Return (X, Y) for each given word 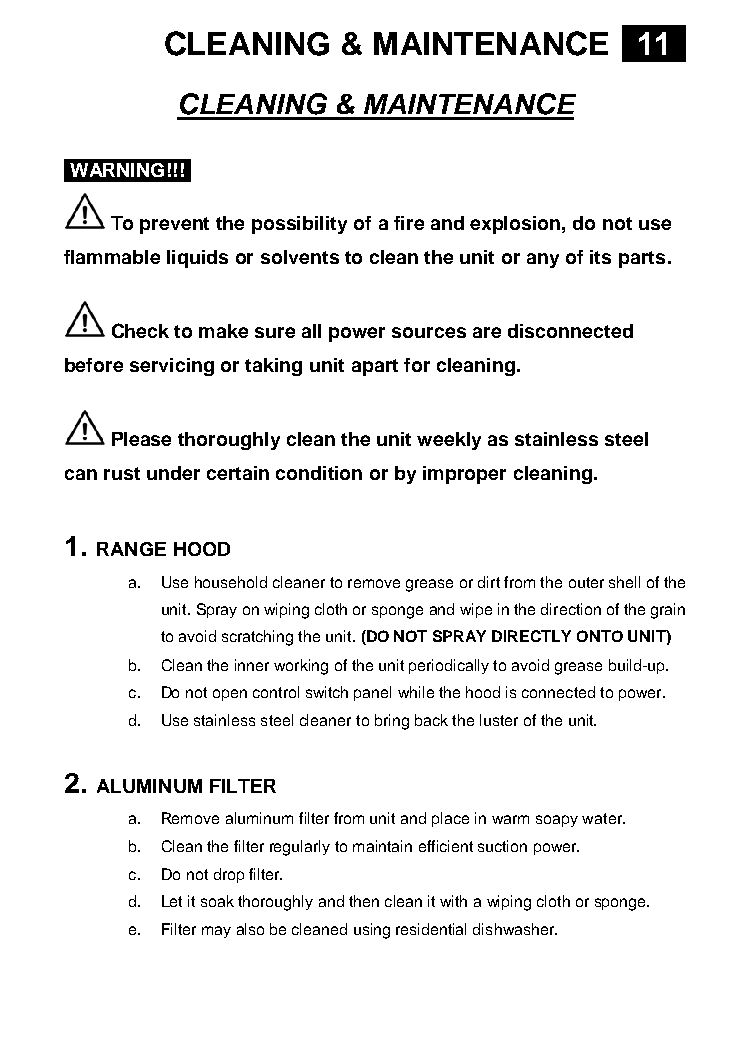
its (600, 257)
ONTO (600, 636)
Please (141, 439)
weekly (449, 441)
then (364, 901)
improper (464, 475)
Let (172, 901)
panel (372, 693)
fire (409, 223)
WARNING (117, 170)
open (230, 695)
